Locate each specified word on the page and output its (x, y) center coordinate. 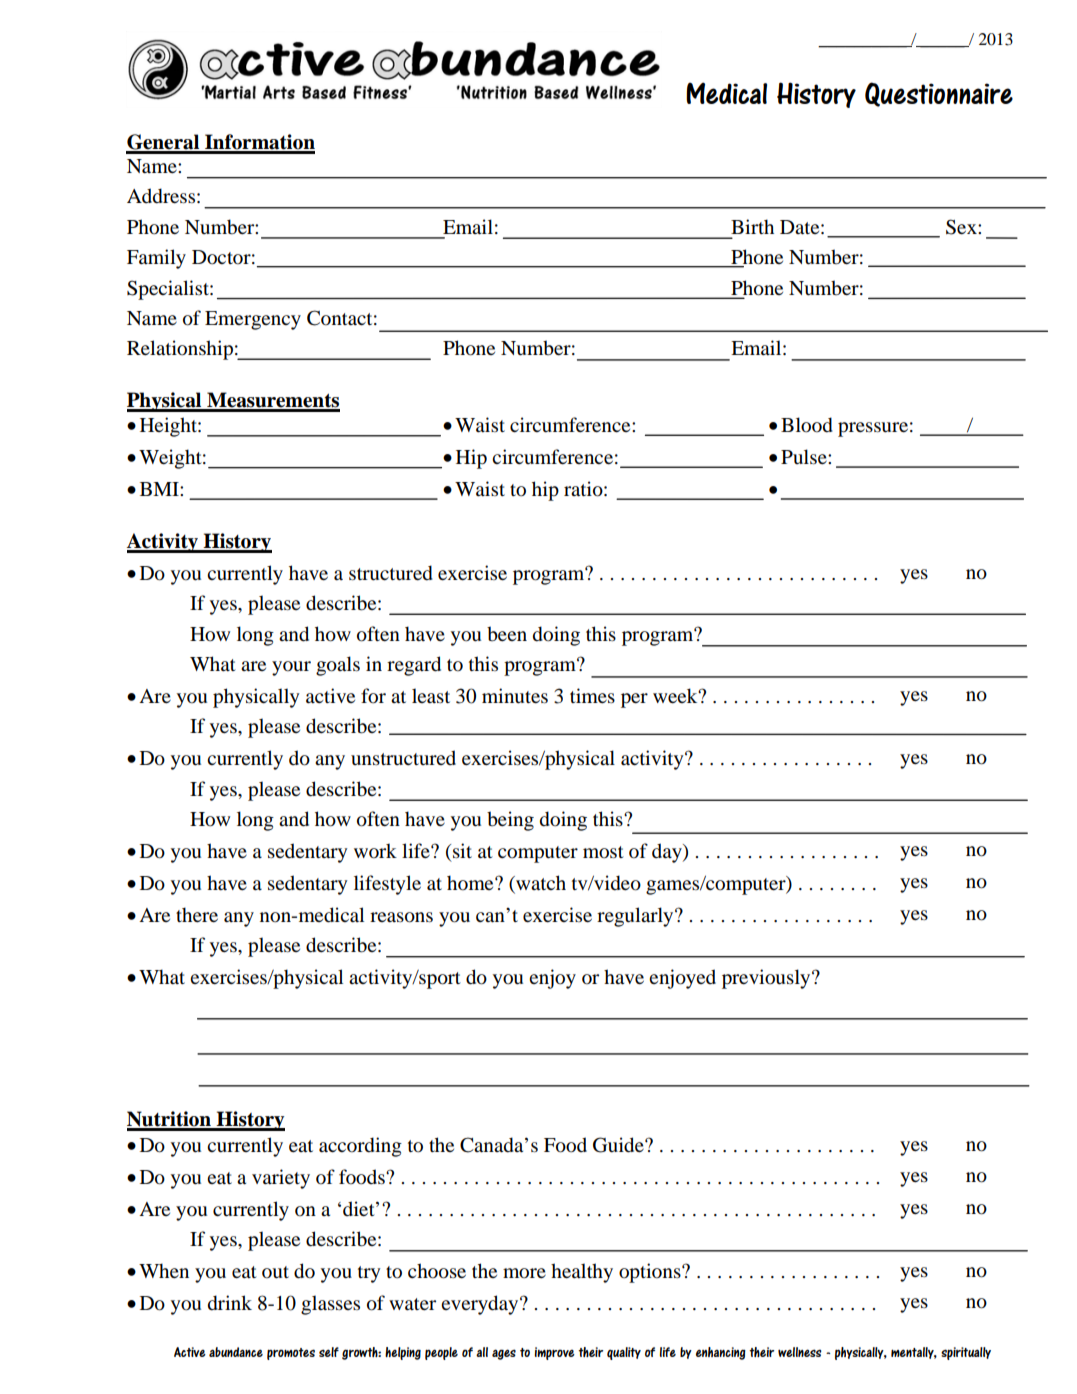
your (291, 668)
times (592, 695)
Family (156, 259)
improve (554, 1353)
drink (230, 1303)
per (634, 700)
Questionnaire (939, 94)
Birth (752, 226)
